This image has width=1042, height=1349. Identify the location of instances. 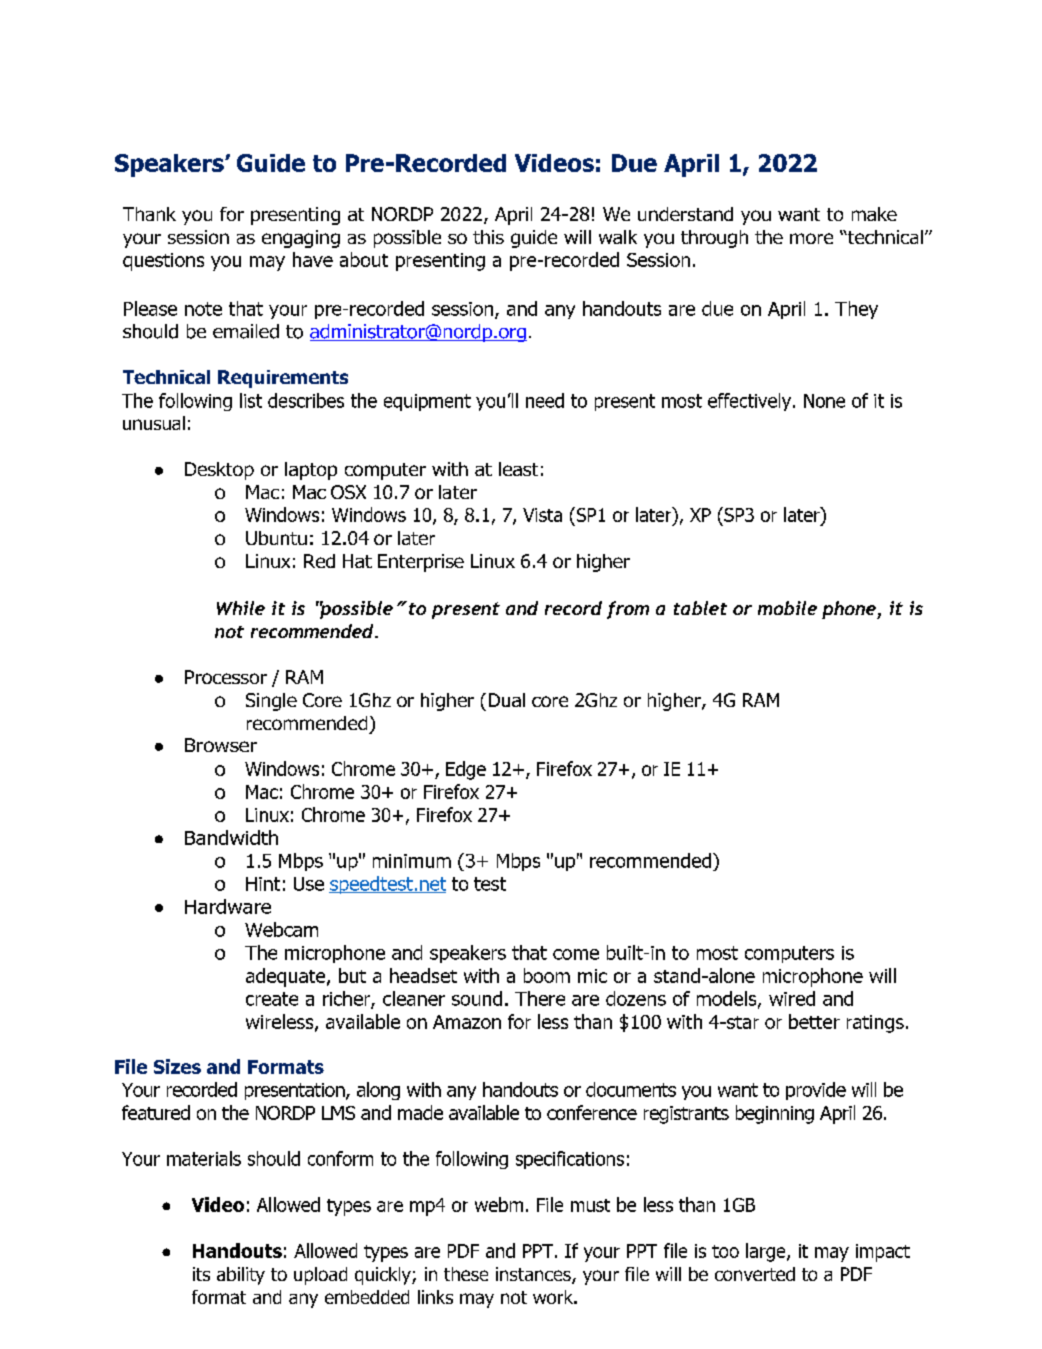
(534, 1275).
